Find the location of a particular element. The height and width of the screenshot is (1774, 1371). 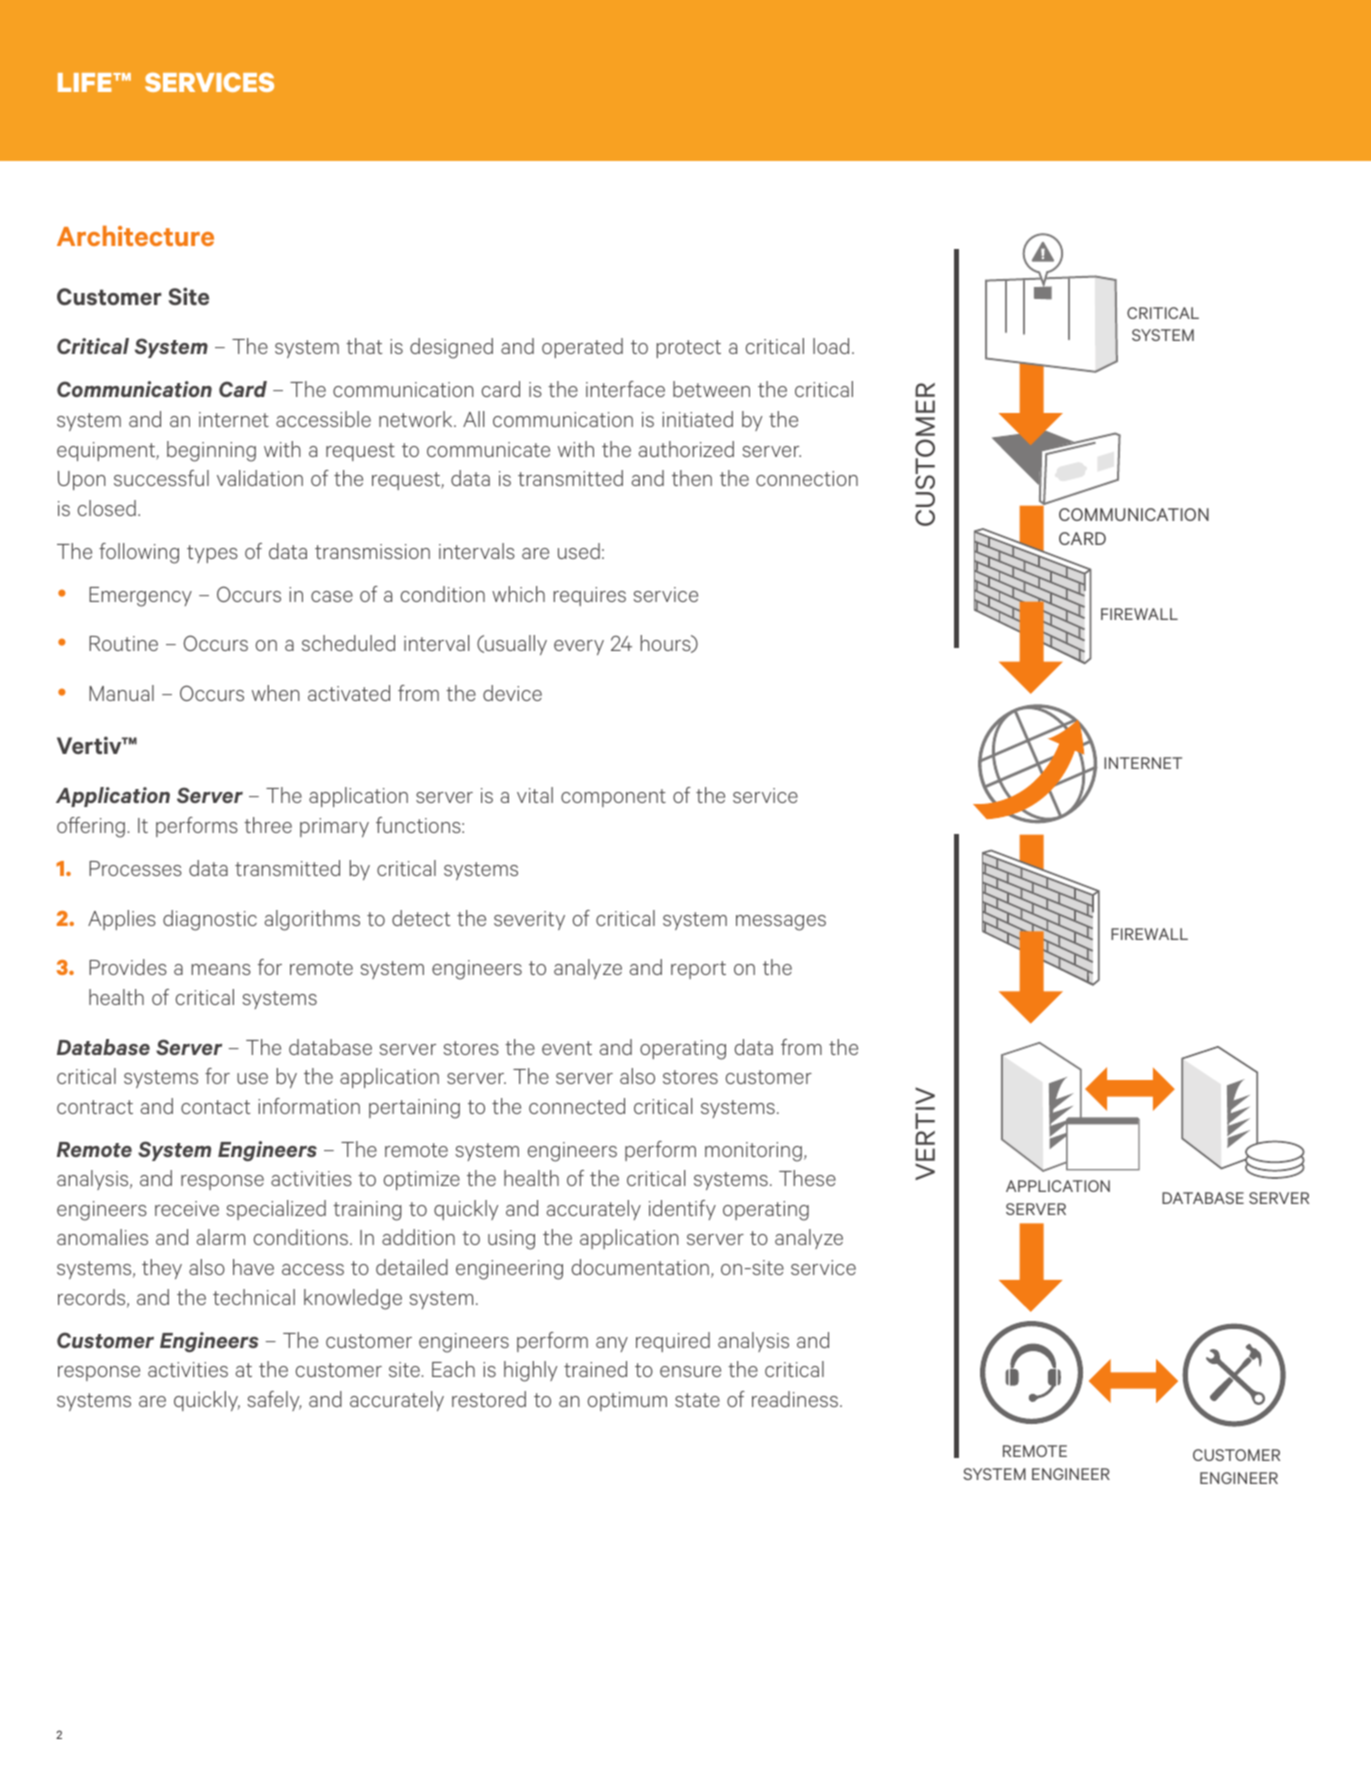

protect is located at coordinates (689, 349).
